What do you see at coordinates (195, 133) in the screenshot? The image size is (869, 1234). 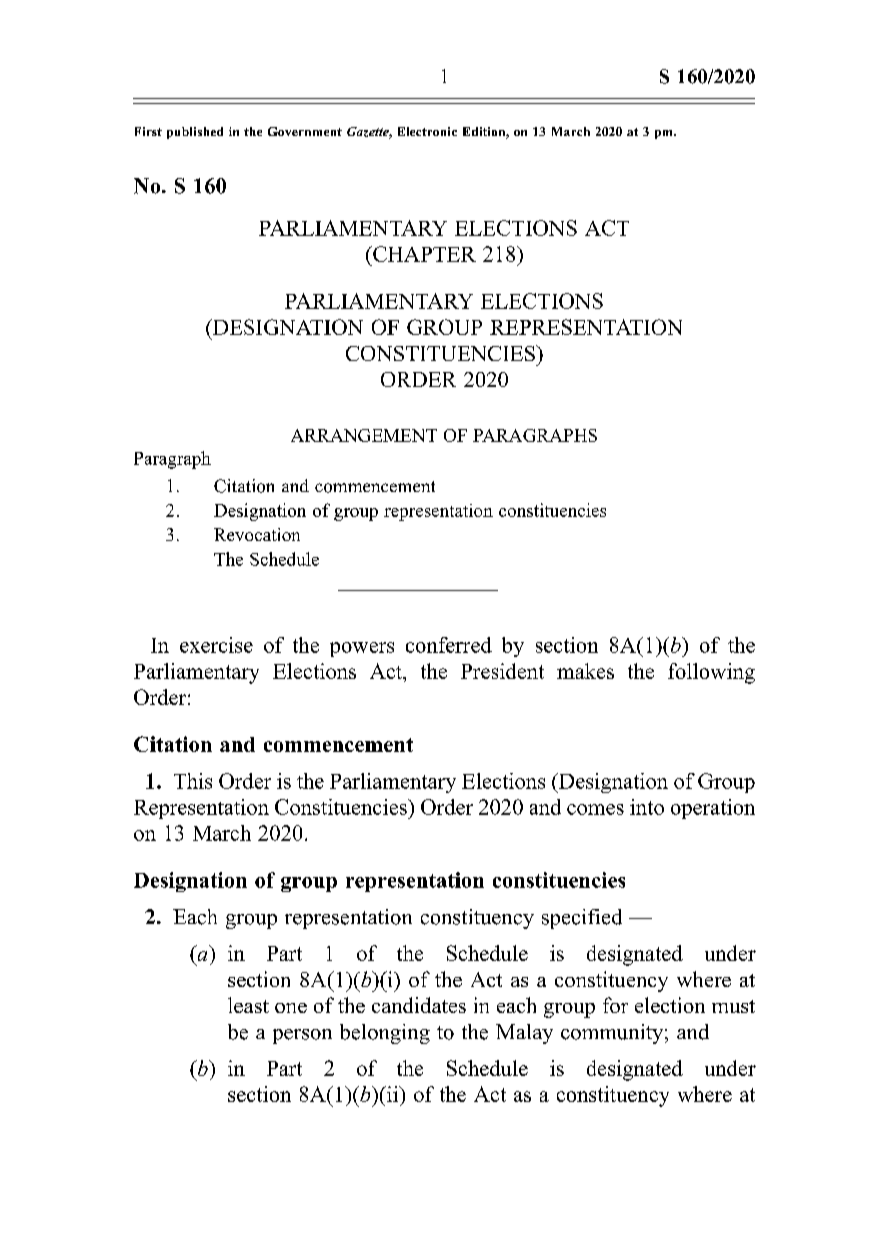 I see `published` at bounding box center [195, 133].
